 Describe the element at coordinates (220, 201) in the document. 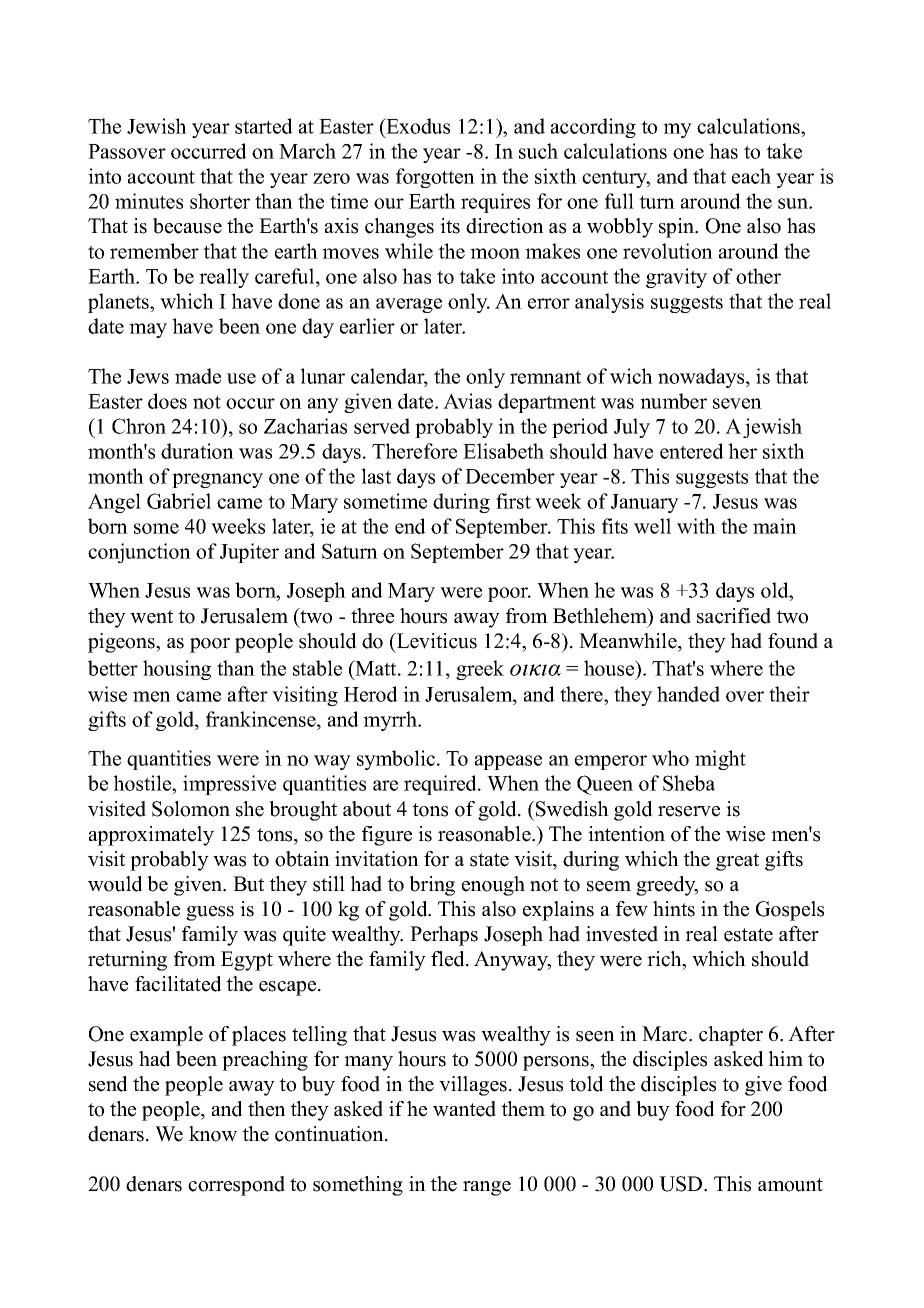

I see `shorter` at that location.
